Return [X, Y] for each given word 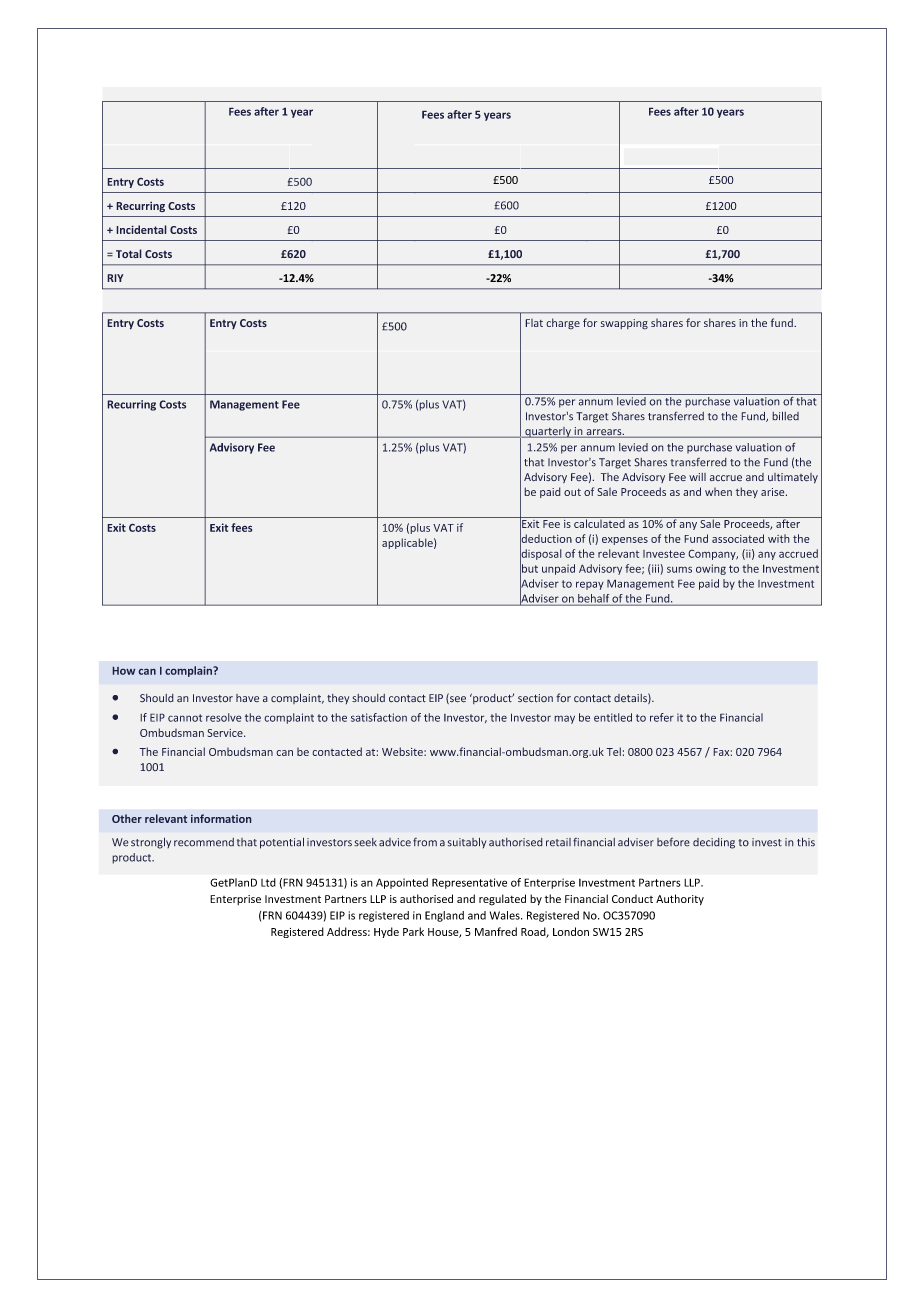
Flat [534, 322]
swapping [624, 324]
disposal [541, 554]
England [444, 916]
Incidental [141, 229]
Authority [680, 899]
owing [711, 569]
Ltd [268, 882]
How [124, 671]
